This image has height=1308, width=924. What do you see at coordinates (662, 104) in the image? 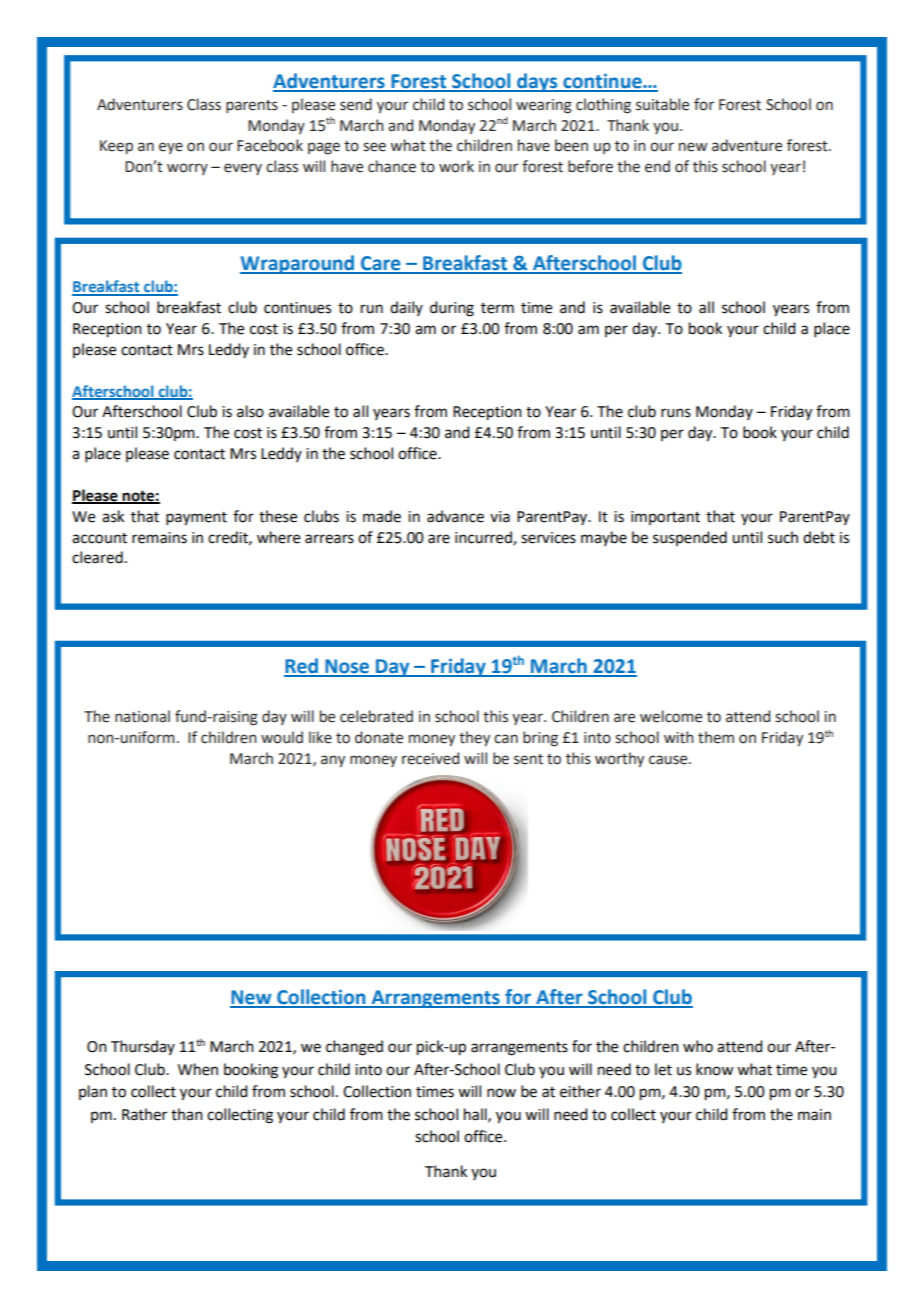
I see `suitable` at bounding box center [662, 104].
